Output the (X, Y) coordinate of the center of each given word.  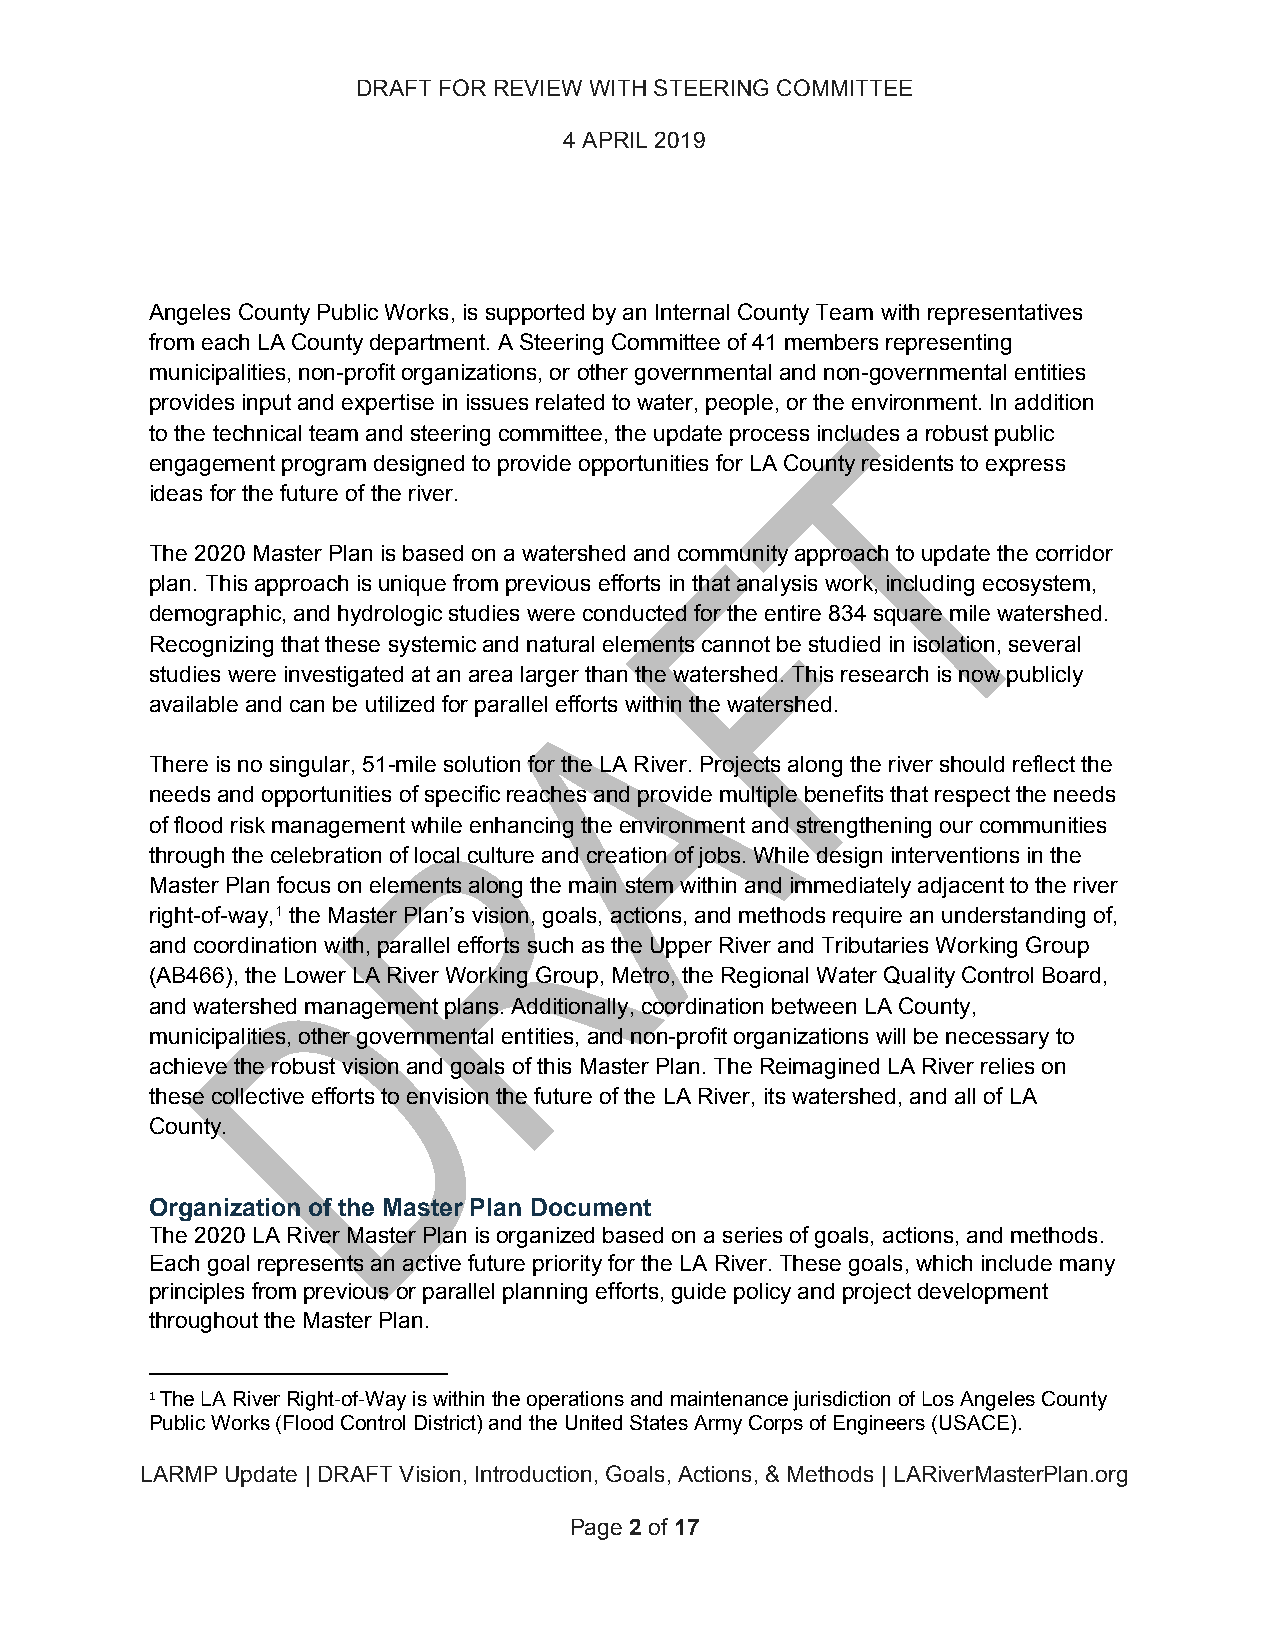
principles (197, 1293)
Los (938, 1398)
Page (597, 1529)
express (1025, 467)
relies (1007, 1066)
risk (248, 825)
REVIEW (538, 88)
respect (972, 796)
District (447, 1424)
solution (482, 764)
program (324, 467)
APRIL (614, 140)
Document (591, 1207)
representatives (1005, 314)
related (570, 402)
